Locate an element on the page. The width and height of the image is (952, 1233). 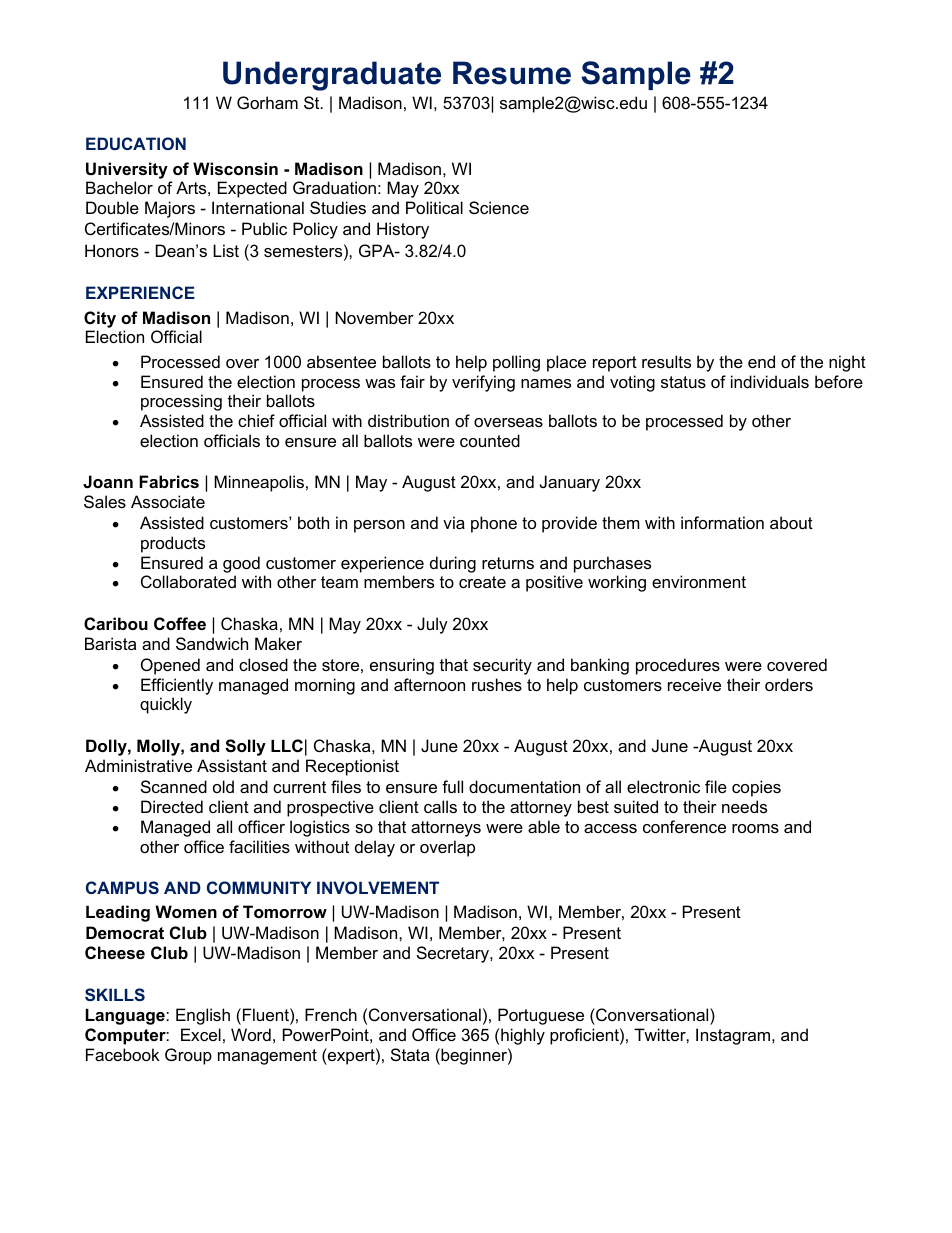
highly is located at coordinates (523, 1036).
